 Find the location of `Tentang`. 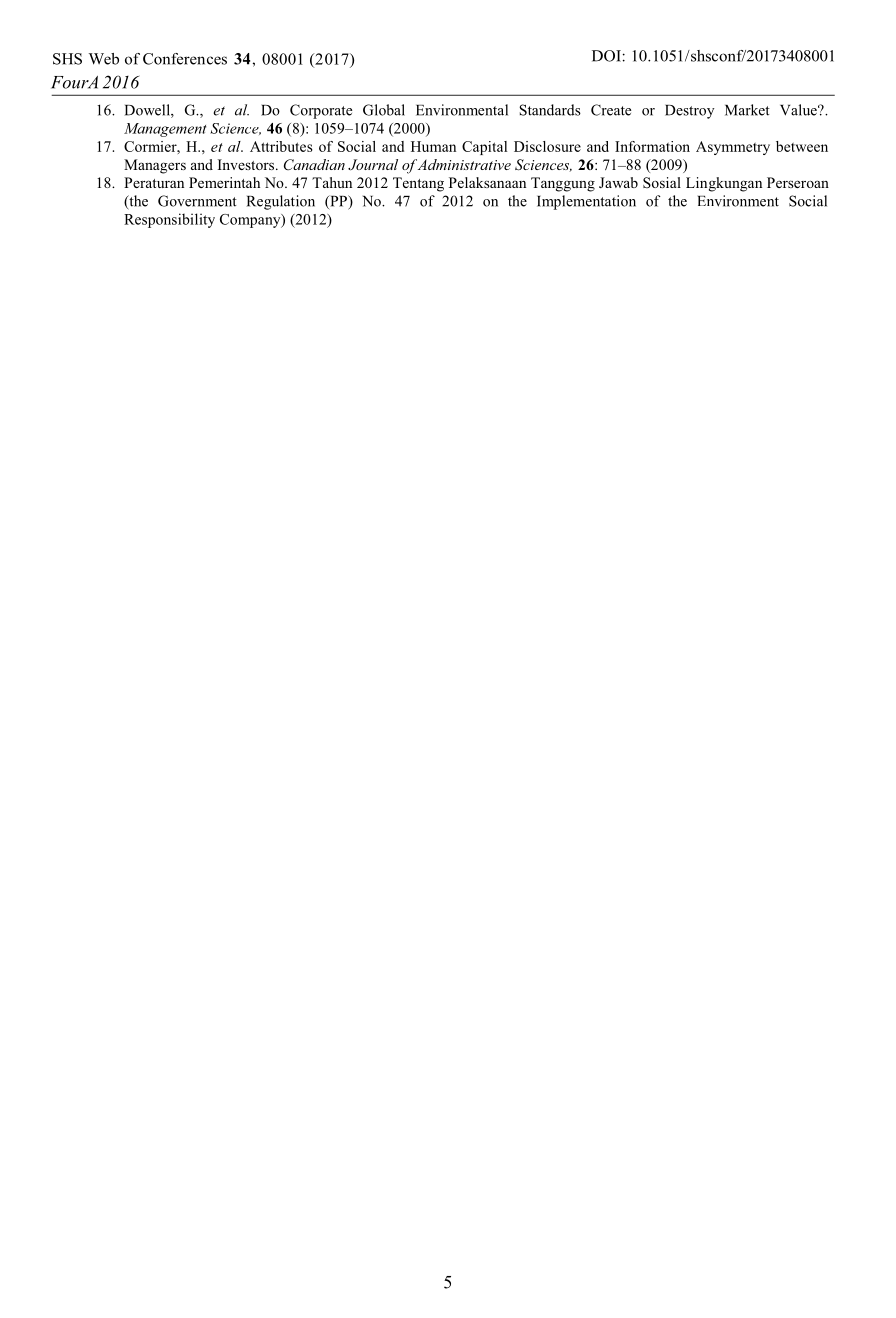

Tentang is located at coordinates (418, 184).
